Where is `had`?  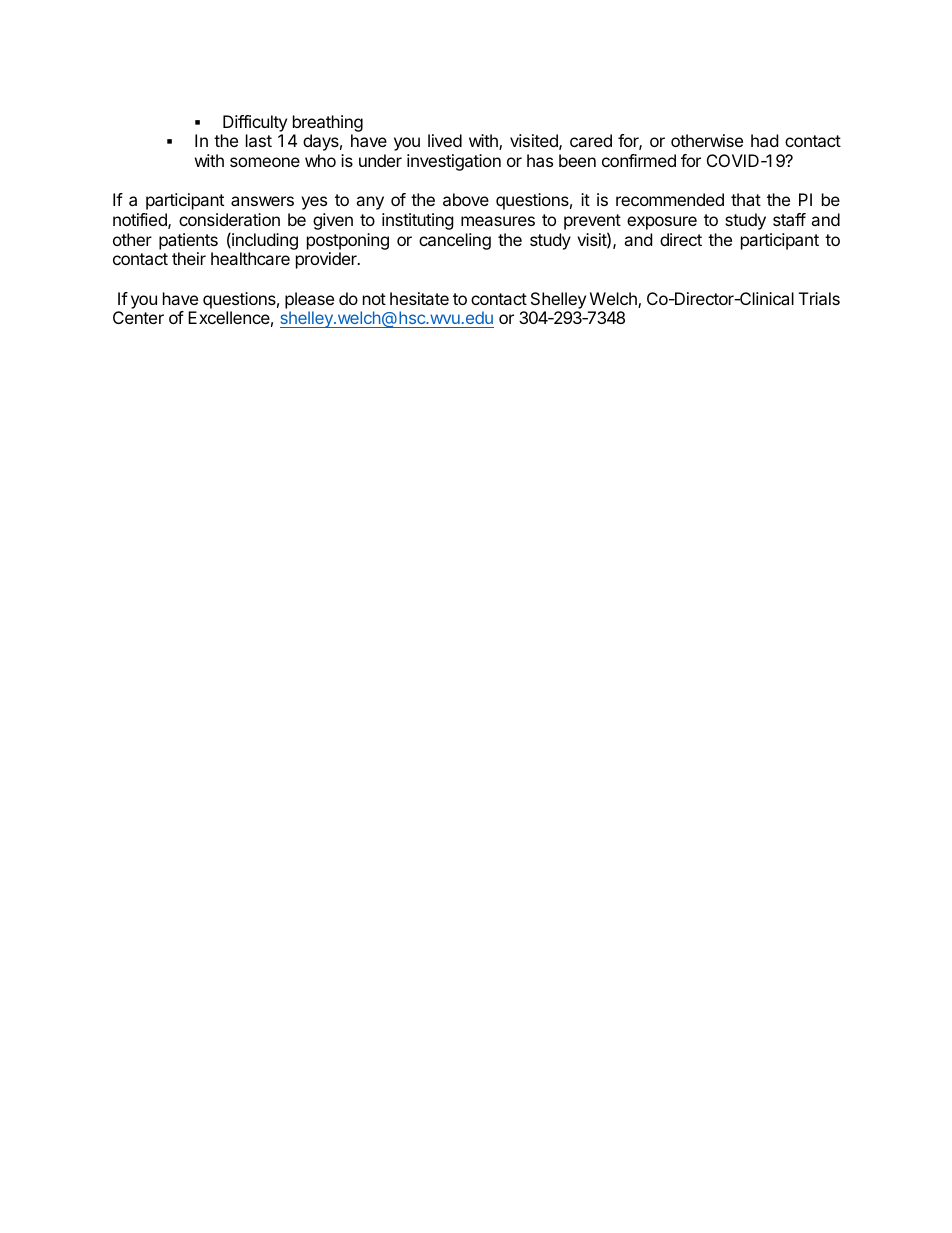 had is located at coordinates (764, 140).
